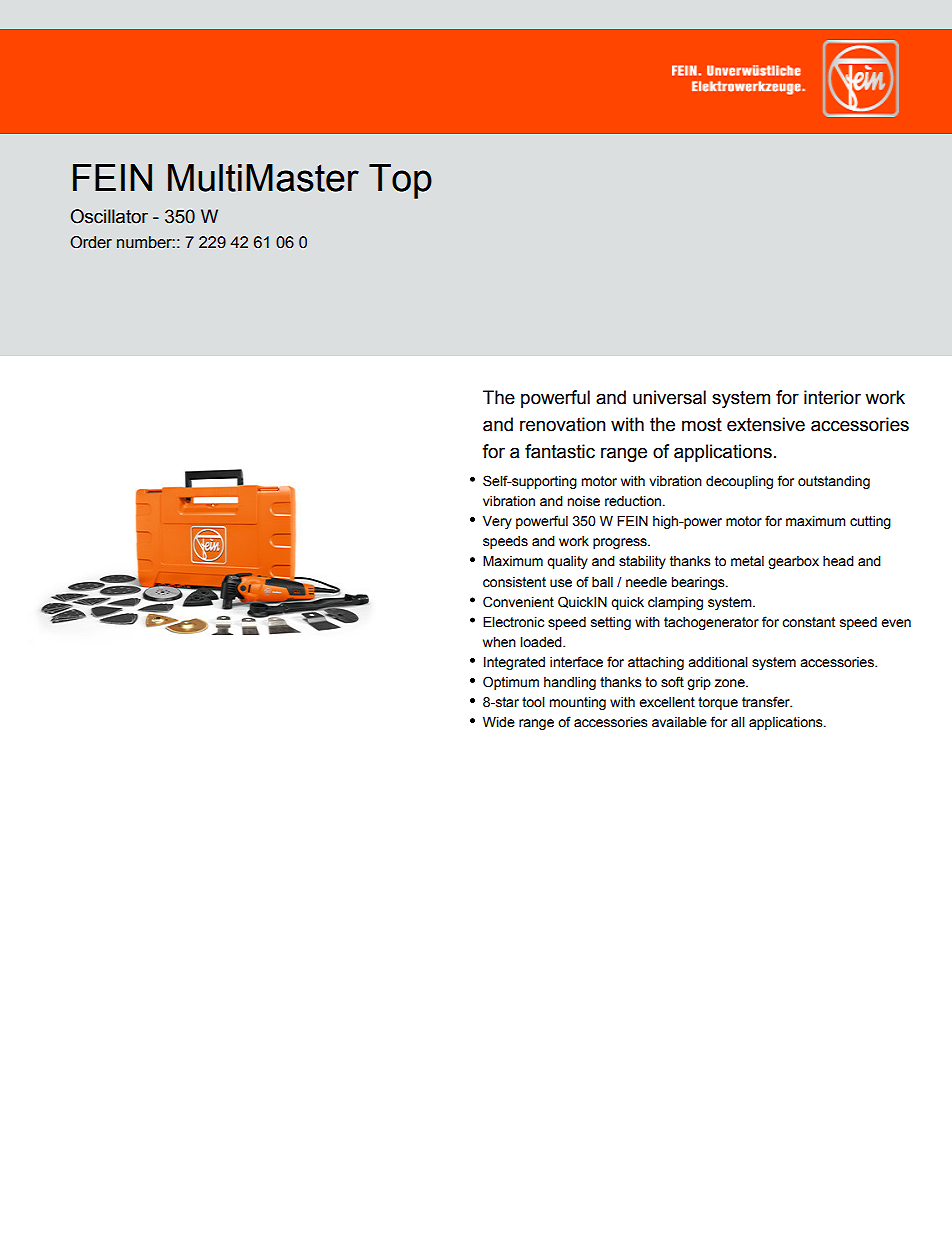 The image size is (952, 1233). I want to click on noise, so click(583, 501).
